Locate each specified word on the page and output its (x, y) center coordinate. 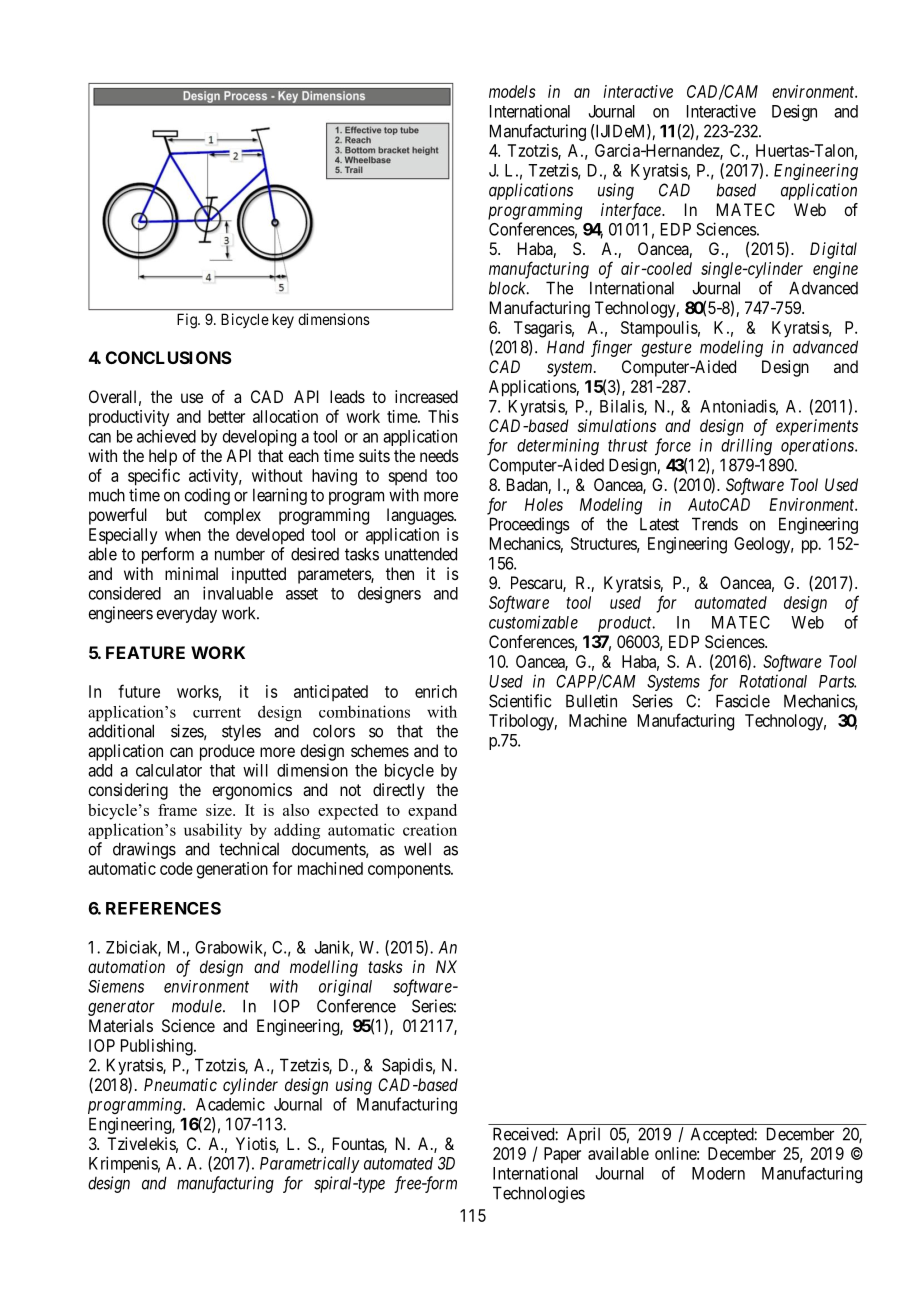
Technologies (539, 1194)
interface (632, 211)
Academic (230, 1104)
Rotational (773, 681)
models (512, 91)
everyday (186, 614)
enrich (436, 691)
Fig (188, 321)
